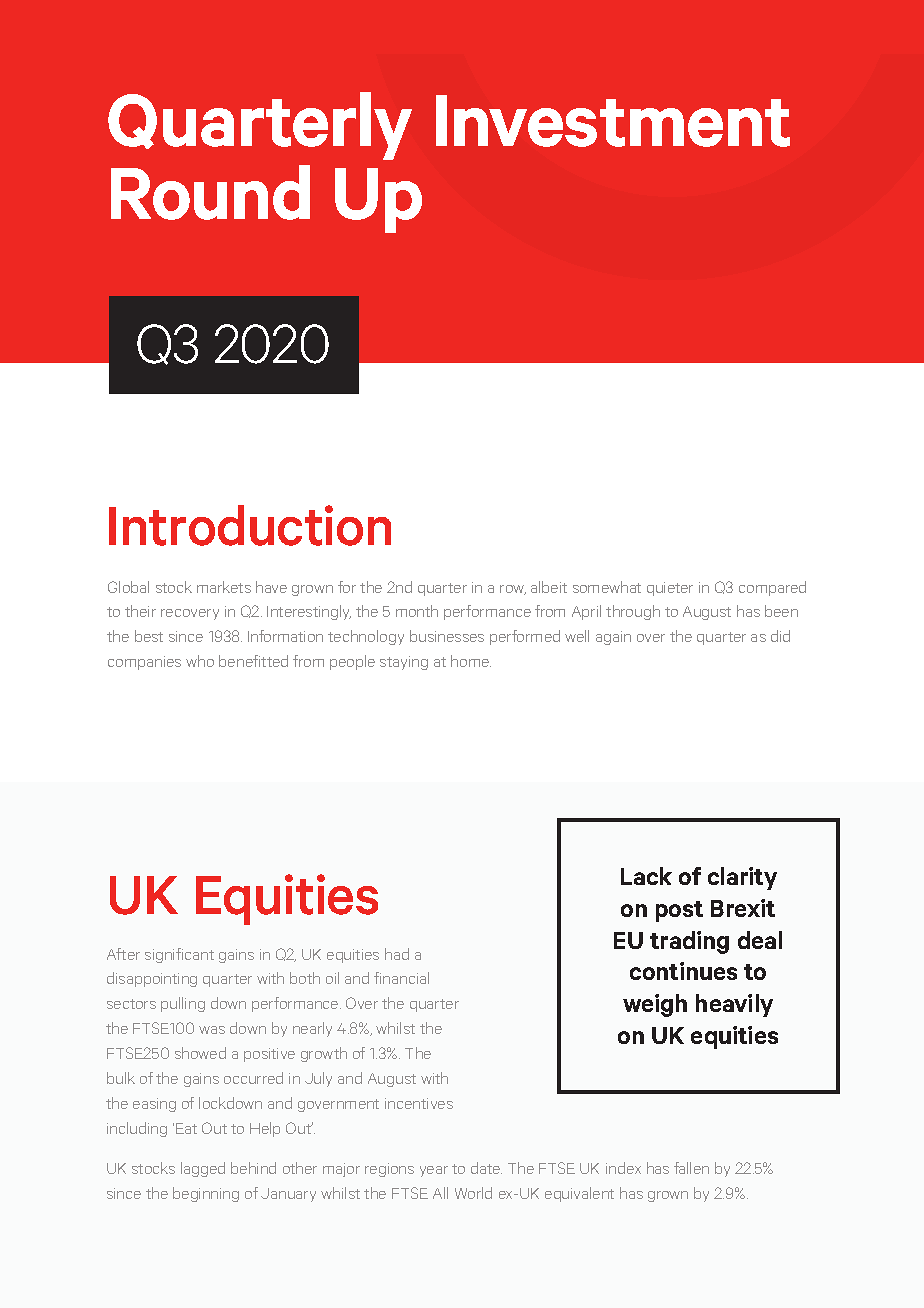 The width and height of the image is (924, 1308). Describe the element at coordinates (179, 955) in the image. I see `significant` at that location.
